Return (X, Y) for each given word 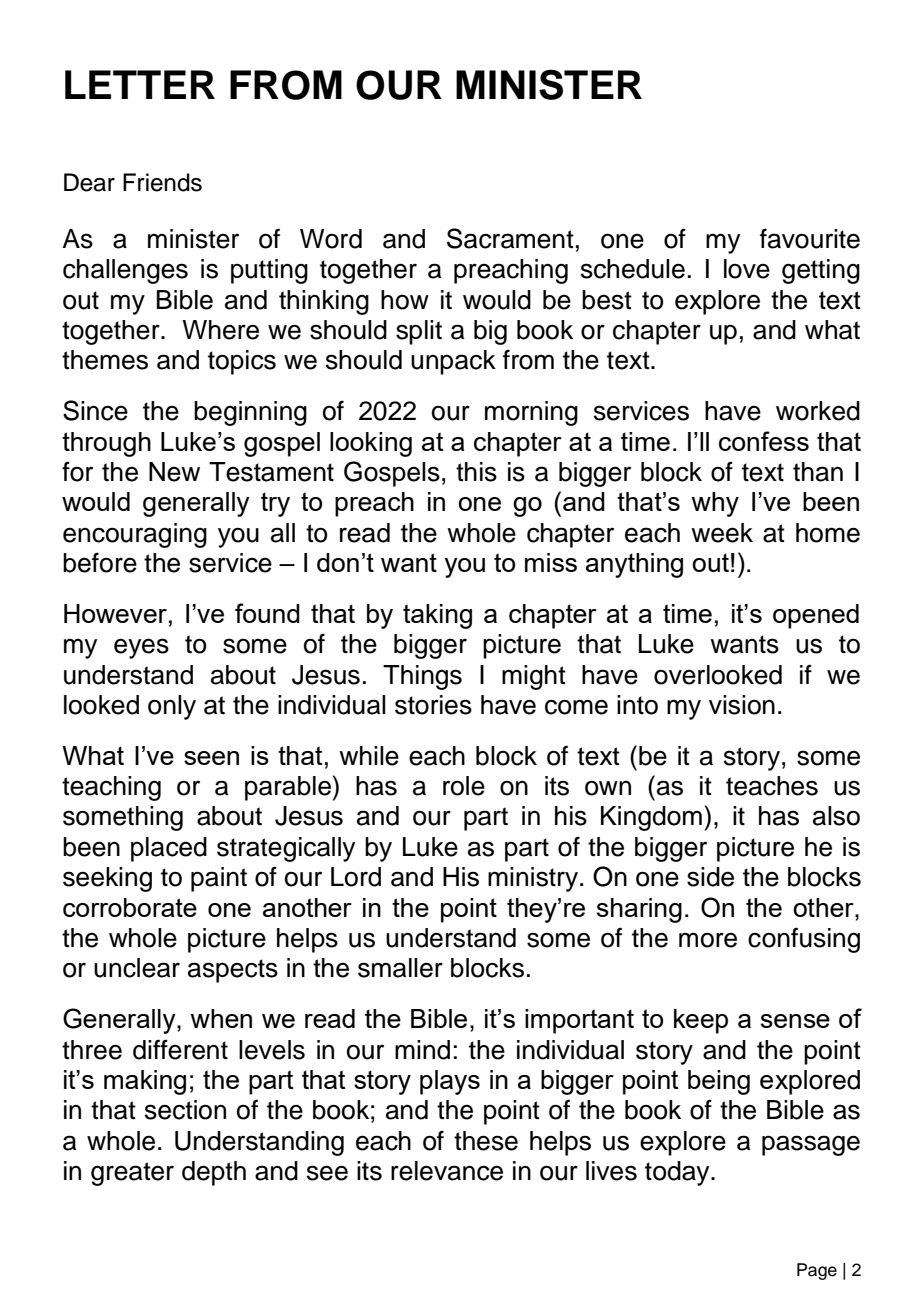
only (172, 707)
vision (742, 705)
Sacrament (510, 238)
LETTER (140, 84)
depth (214, 1173)
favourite (810, 238)
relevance (447, 1171)
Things (422, 677)
